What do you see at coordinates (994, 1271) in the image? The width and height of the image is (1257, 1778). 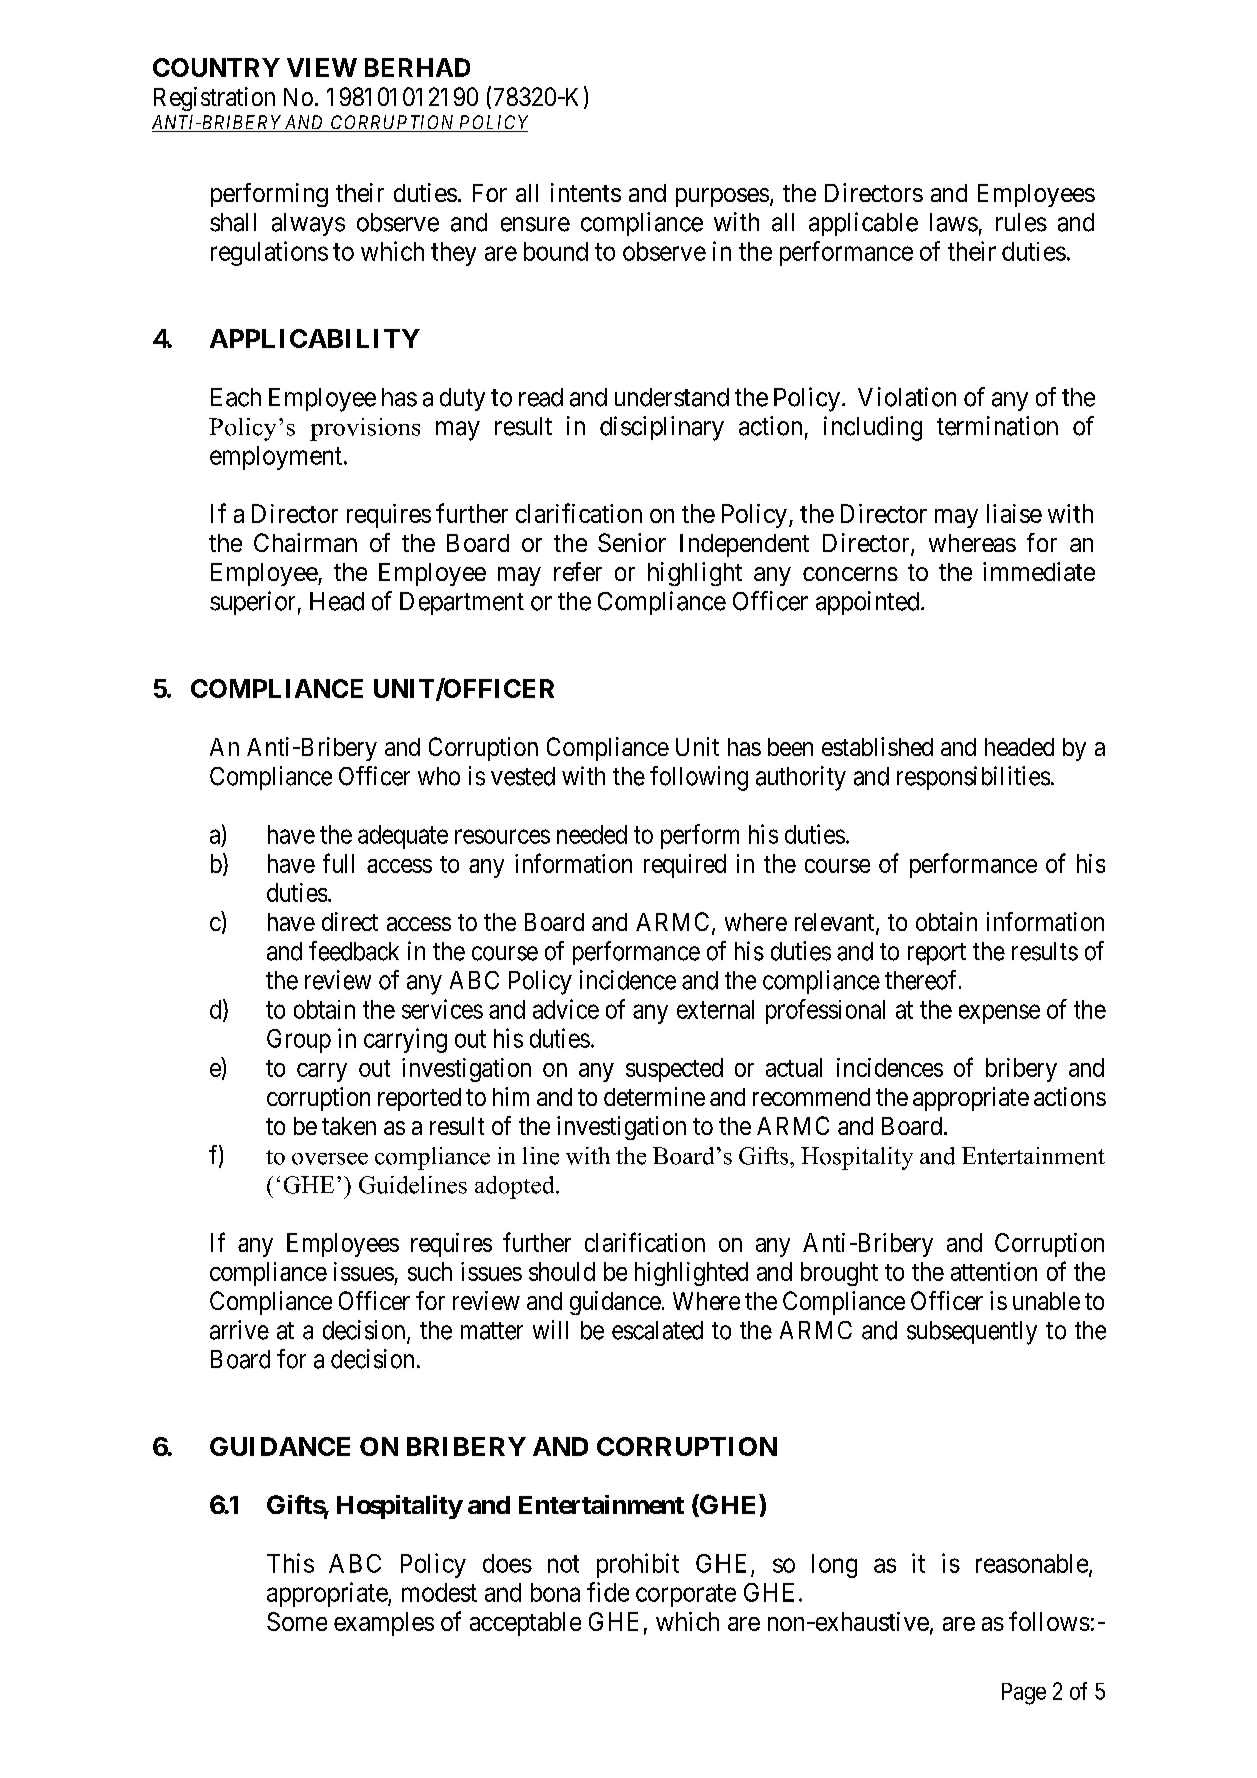 I see `attention` at bounding box center [994, 1271].
